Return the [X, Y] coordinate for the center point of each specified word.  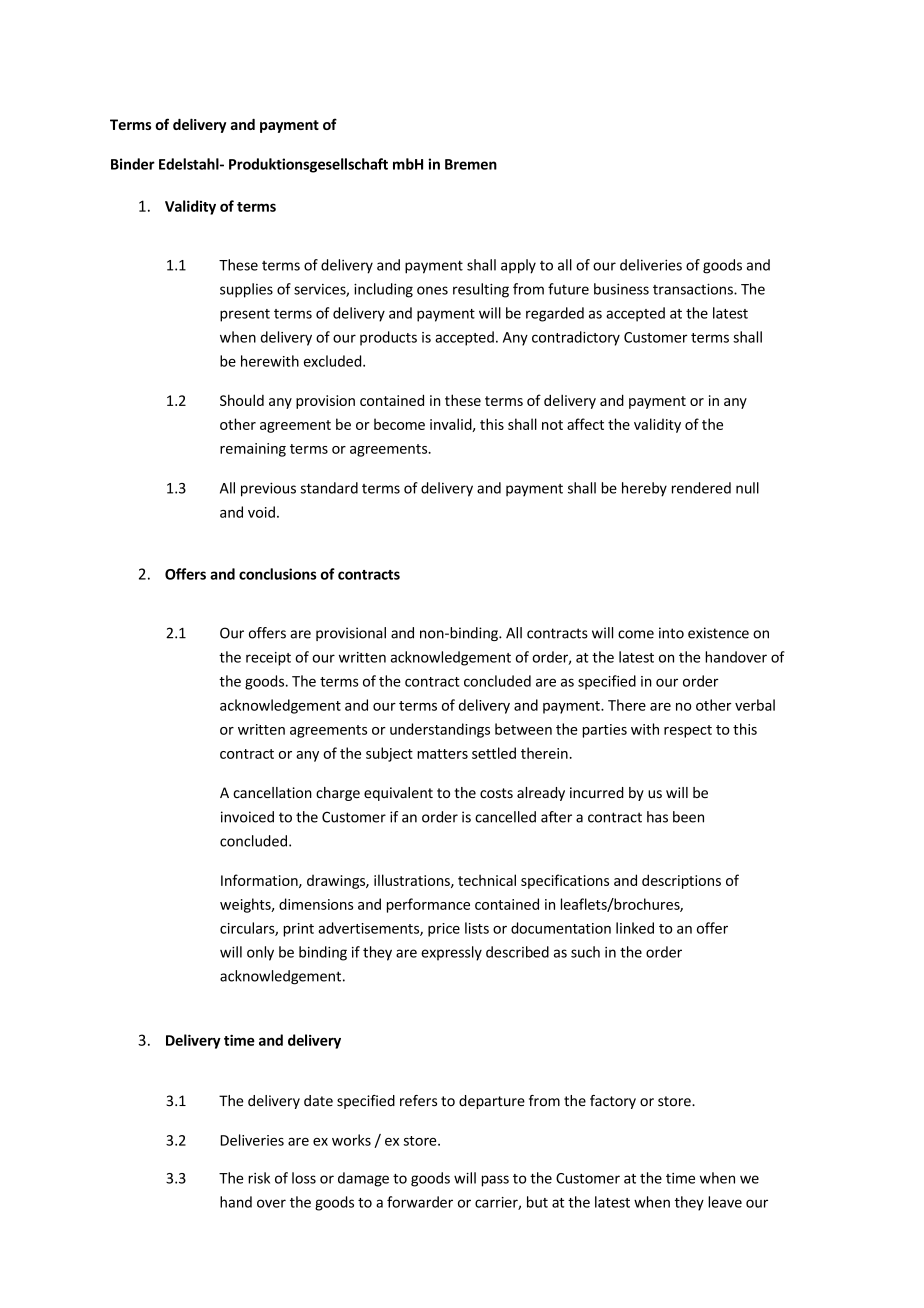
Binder [133, 164]
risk [259, 1178]
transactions [694, 289]
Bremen [471, 164]
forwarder [420, 1202]
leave [725, 1202]
